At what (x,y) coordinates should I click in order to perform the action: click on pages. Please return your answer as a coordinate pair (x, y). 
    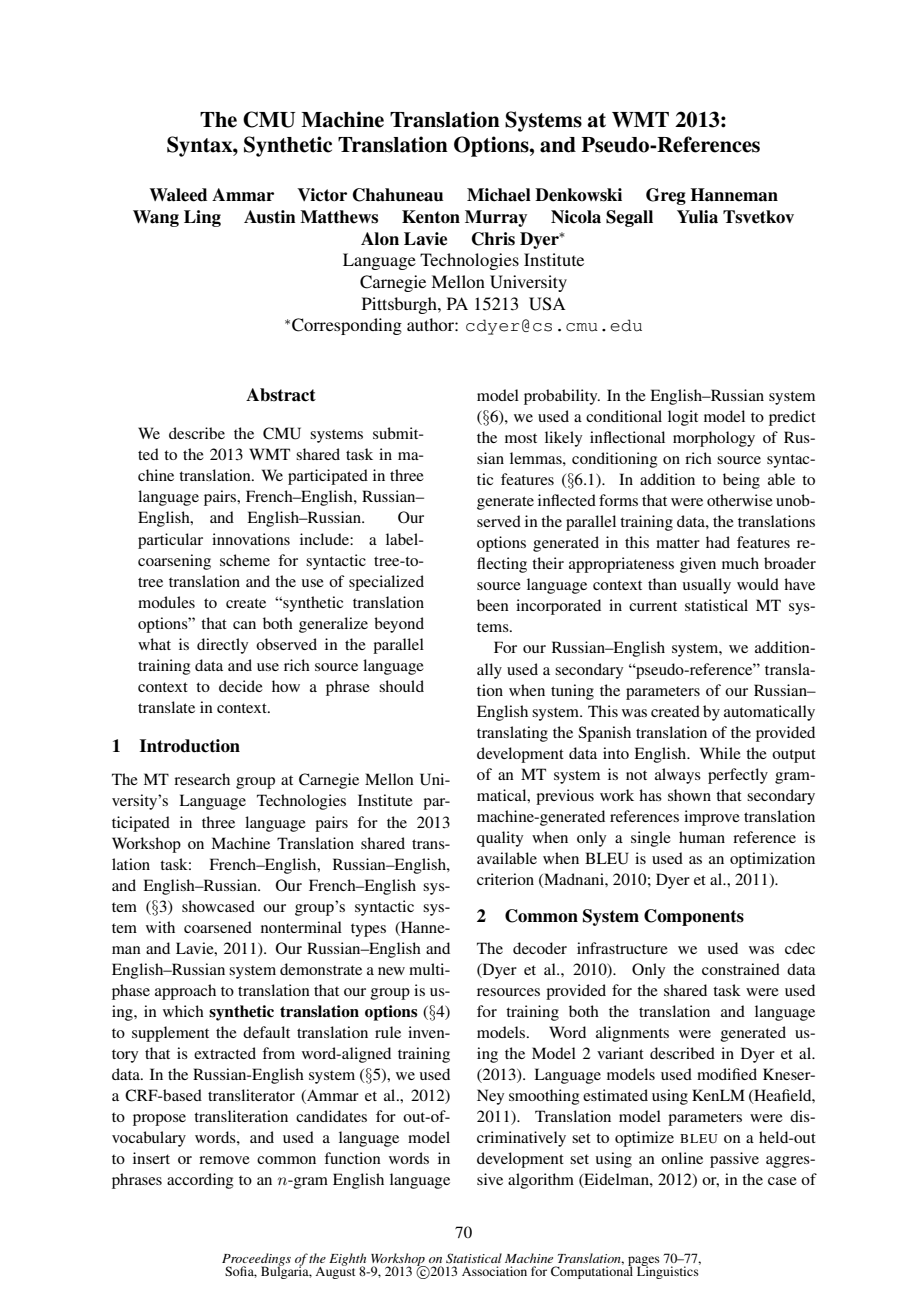
    Looking at the image, I should click on (644, 1262).
